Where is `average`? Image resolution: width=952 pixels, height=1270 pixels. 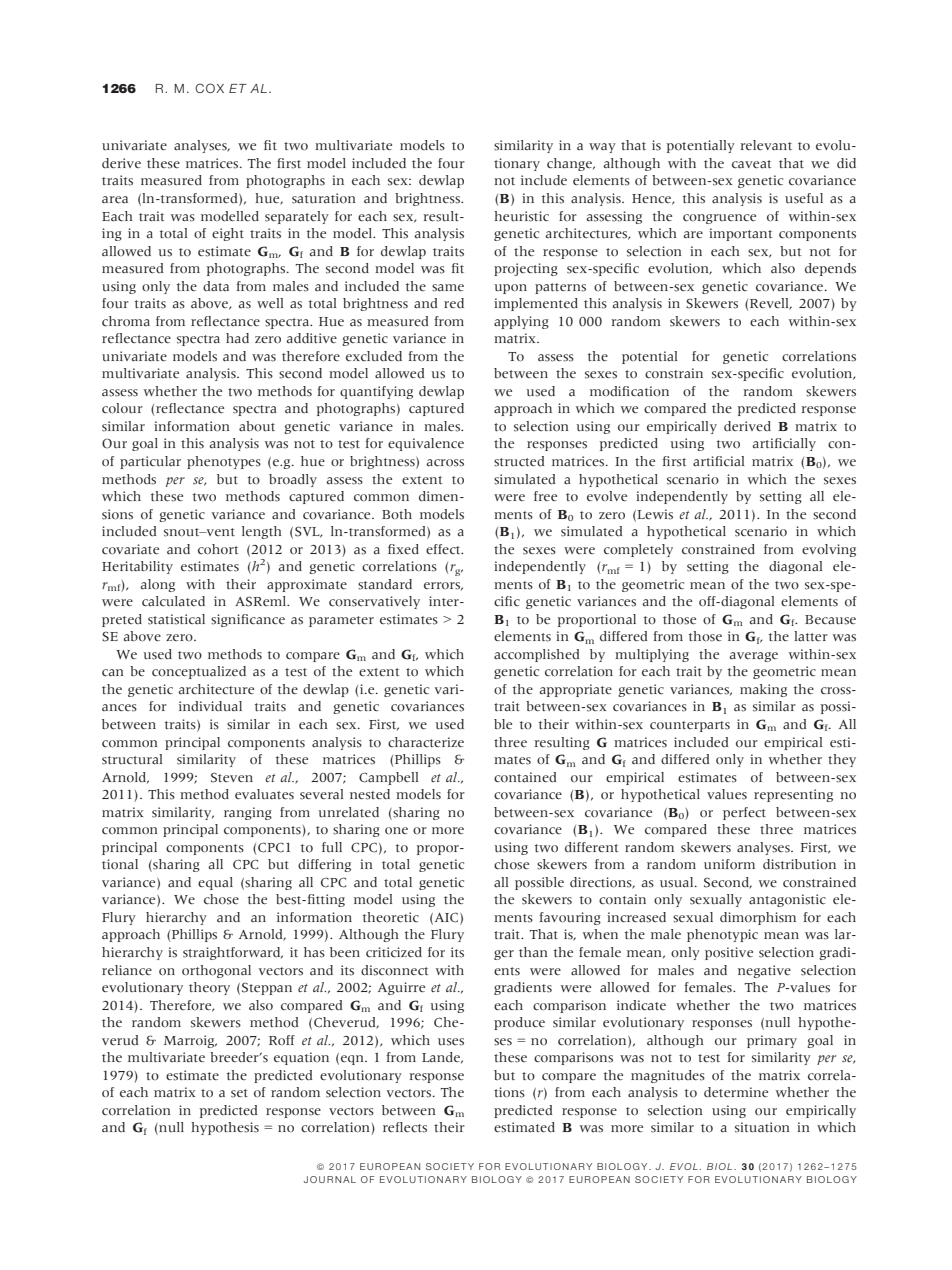
average is located at coordinates (753, 657).
